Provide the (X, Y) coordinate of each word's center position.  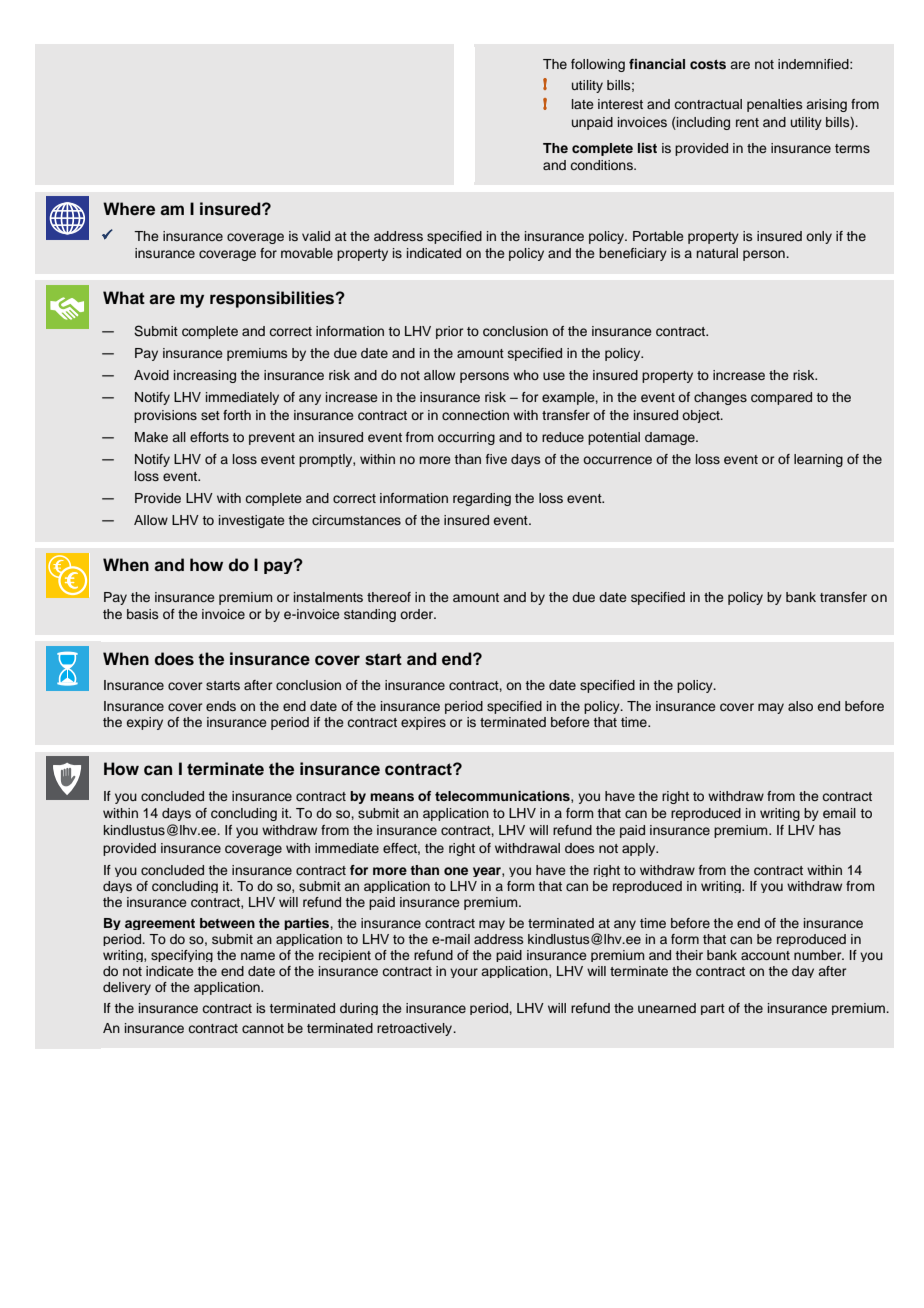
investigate (251, 521)
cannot (263, 1028)
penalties (774, 105)
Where (129, 209)
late (582, 104)
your (464, 973)
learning (818, 460)
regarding (482, 499)
